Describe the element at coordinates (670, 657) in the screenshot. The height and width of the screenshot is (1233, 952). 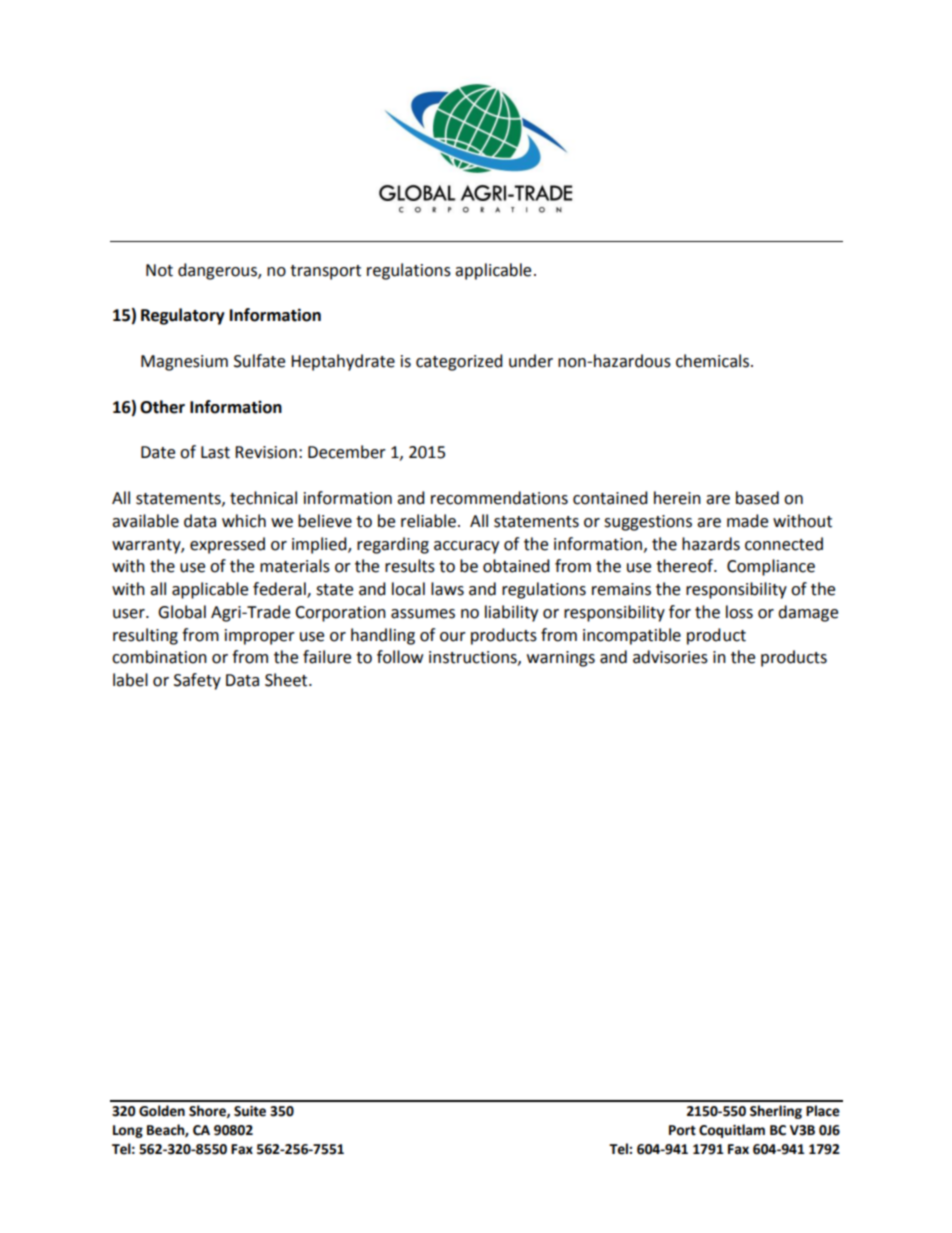
I see `advisories` at that location.
